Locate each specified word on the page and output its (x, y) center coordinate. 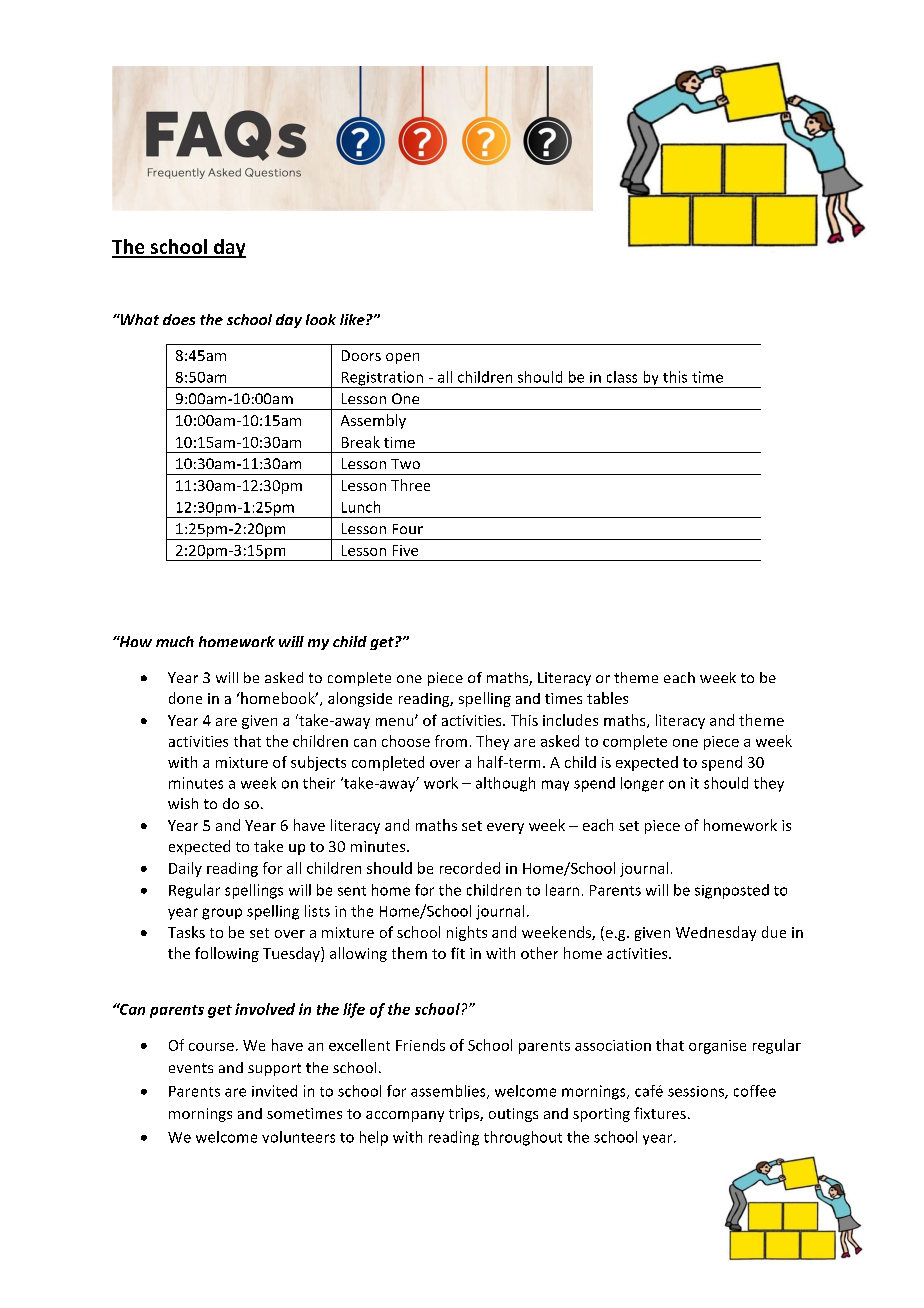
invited (274, 1091)
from (451, 741)
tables (607, 698)
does (179, 319)
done (185, 698)
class (622, 377)
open (402, 358)
